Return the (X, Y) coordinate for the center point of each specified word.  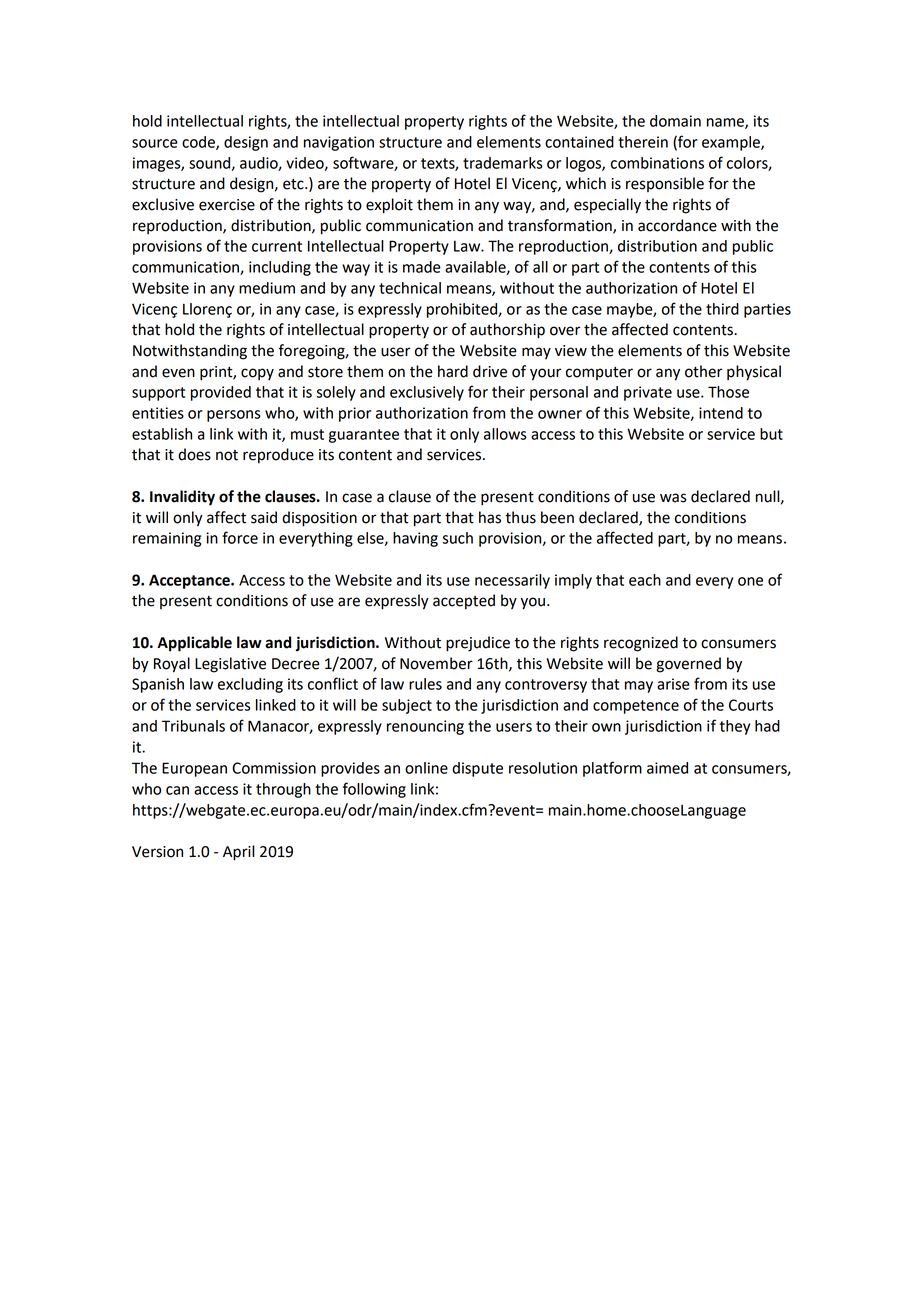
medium (267, 288)
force (240, 537)
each (645, 580)
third (722, 309)
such (457, 538)
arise (673, 684)
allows (505, 434)
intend (721, 413)
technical (410, 288)
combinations (657, 163)
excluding (250, 685)
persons (234, 416)
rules (425, 684)
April (239, 853)
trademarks (503, 163)
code (199, 143)
